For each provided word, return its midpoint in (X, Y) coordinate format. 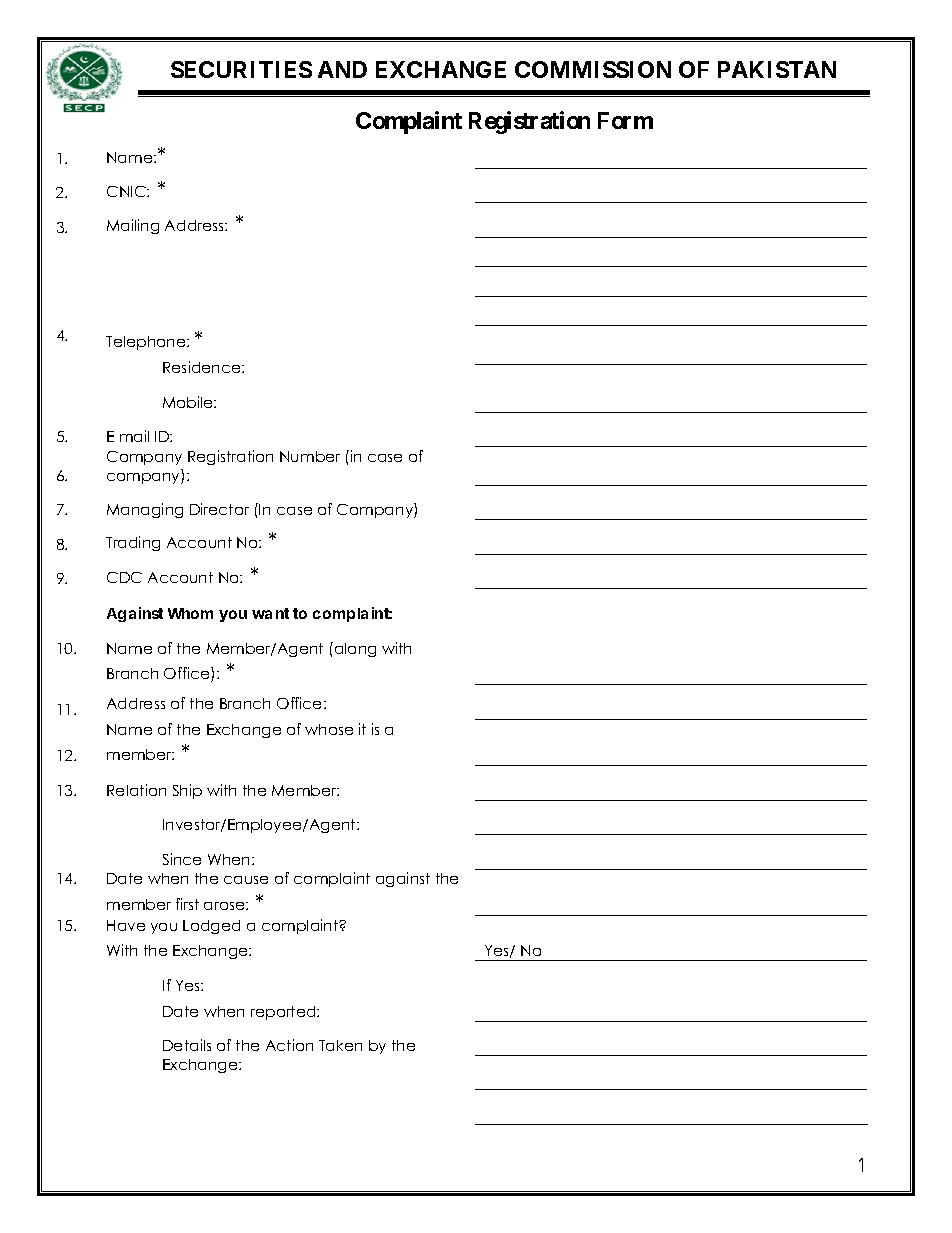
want (270, 613)
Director (219, 509)
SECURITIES (241, 69)
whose (329, 729)
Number (310, 456)
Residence (203, 367)
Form (625, 120)
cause (246, 880)
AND (342, 69)
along (354, 649)
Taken (340, 1045)
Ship (187, 791)
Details (187, 1045)
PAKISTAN (777, 69)
